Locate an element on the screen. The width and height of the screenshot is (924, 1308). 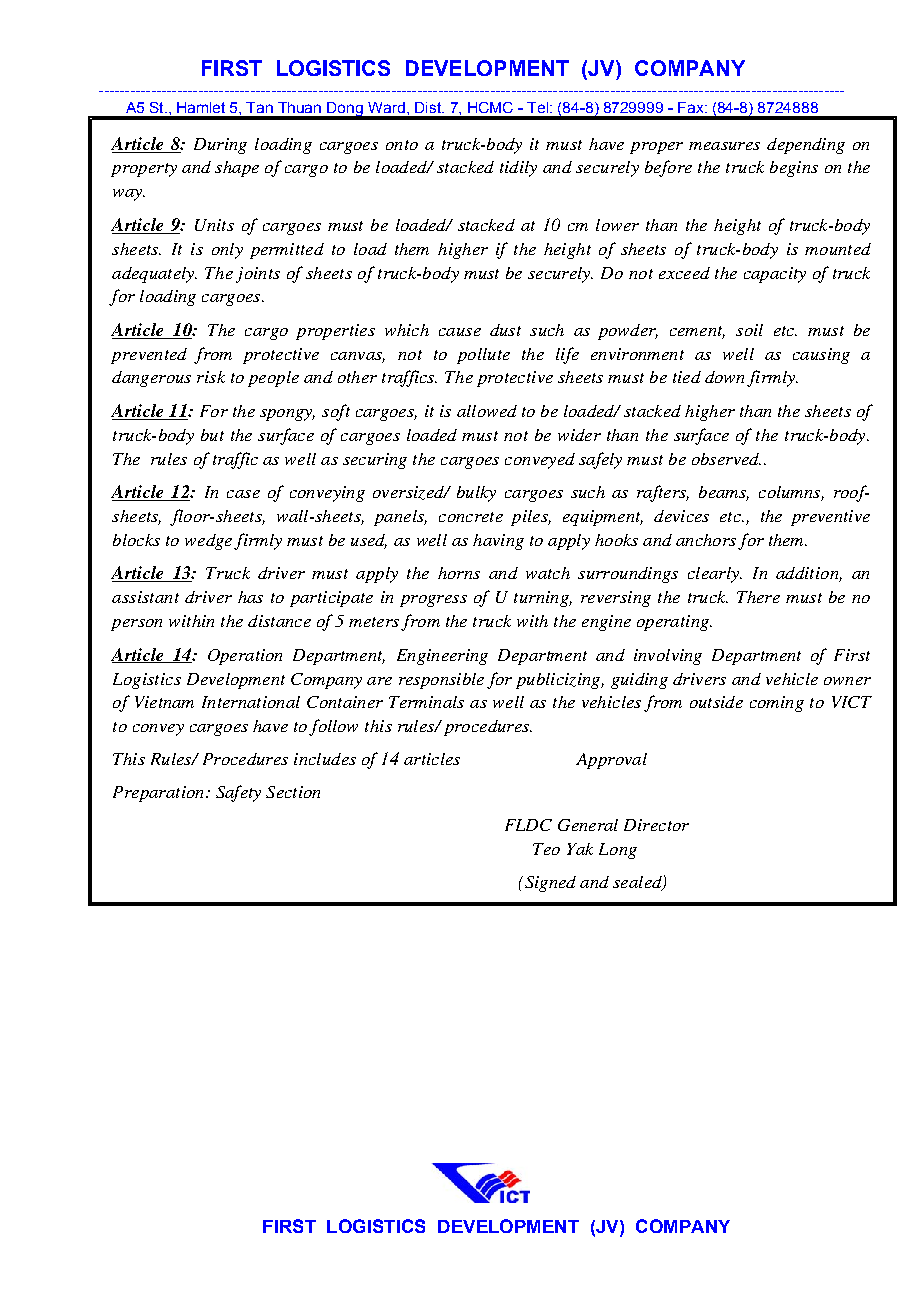
allowed is located at coordinates (487, 411).
